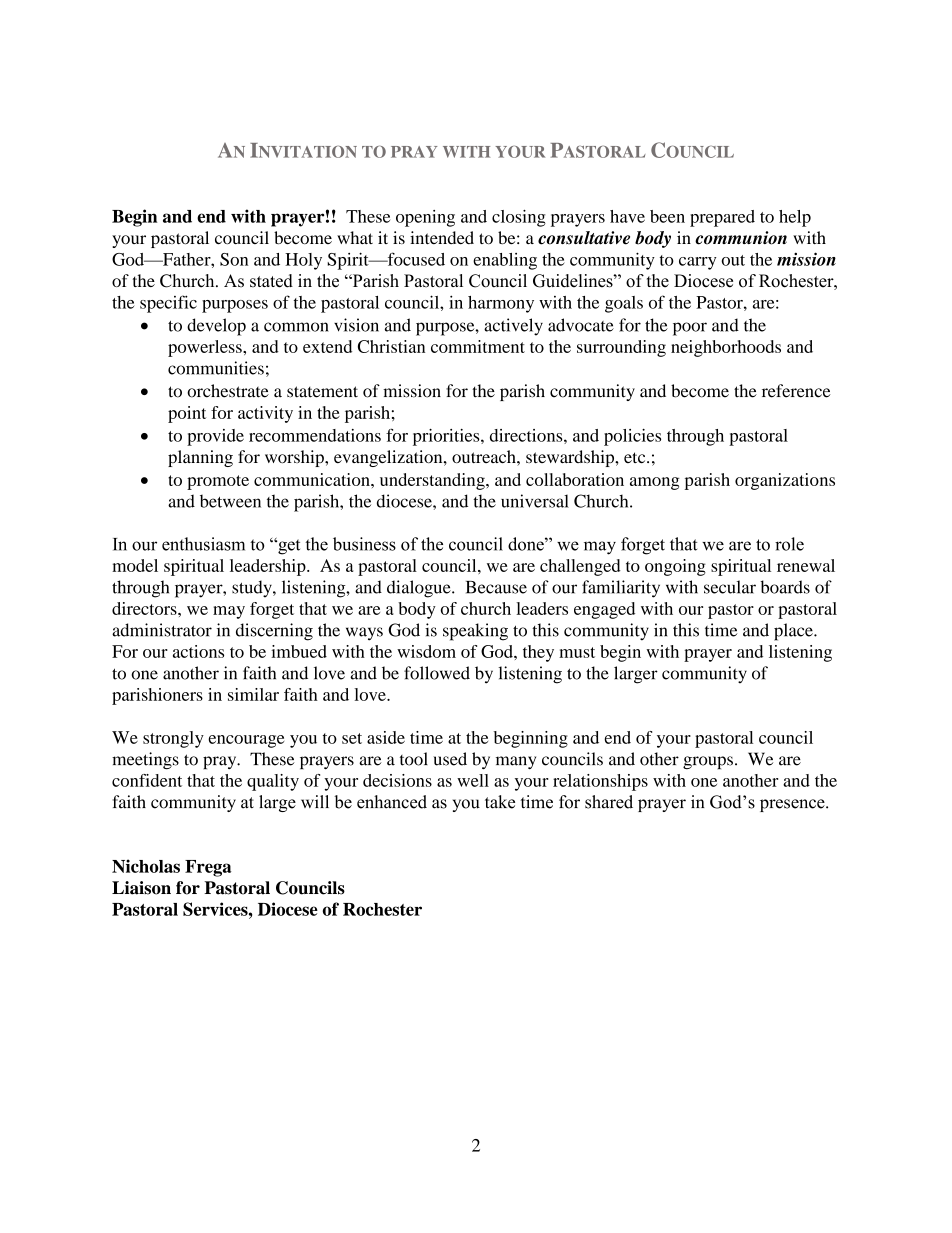  What do you see at coordinates (785, 481) in the image?
I see `organizations` at bounding box center [785, 481].
